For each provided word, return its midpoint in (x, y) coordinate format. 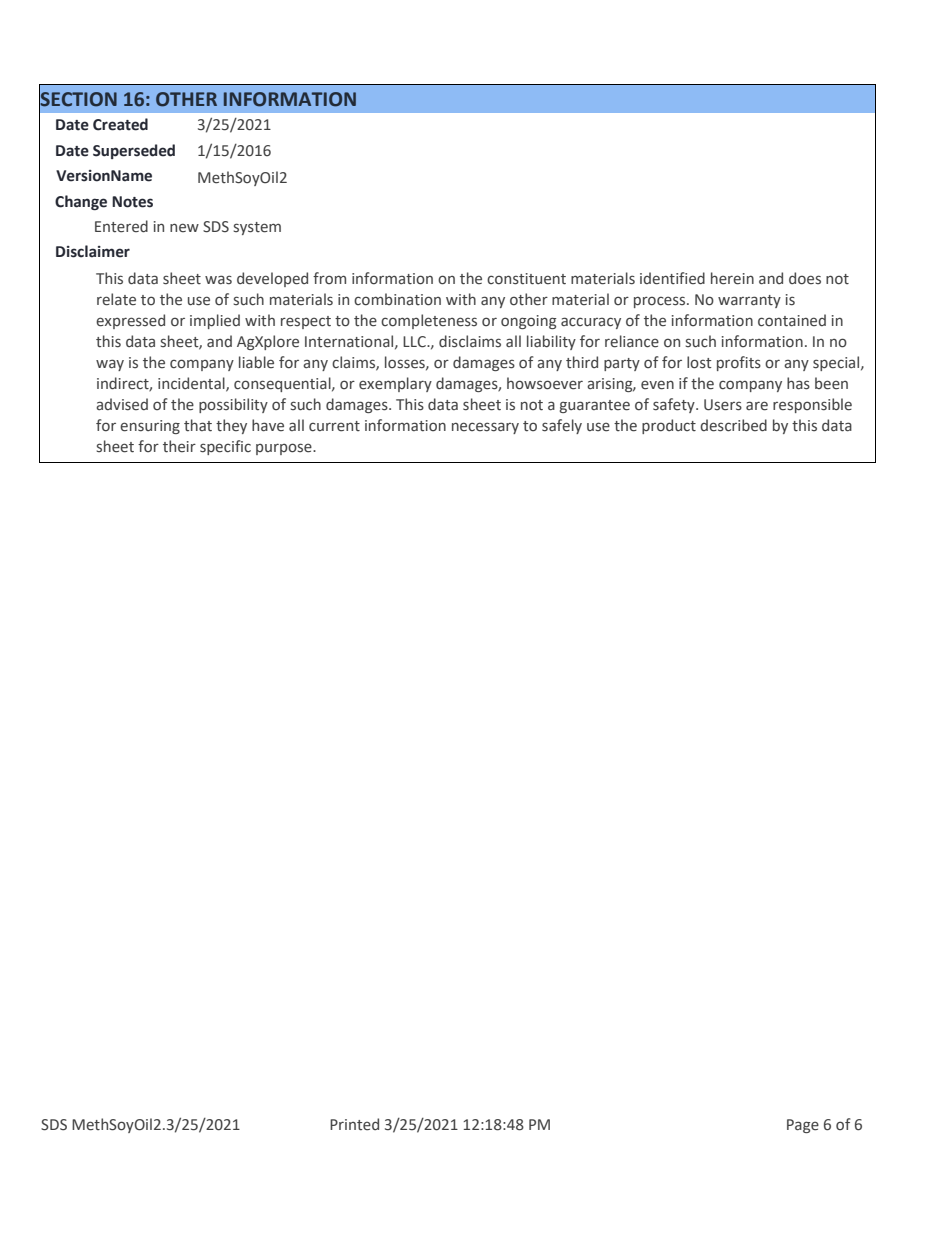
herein (732, 278)
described (733, 425)
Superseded (134, 151)
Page (803, 1126)
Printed (354, 1124)
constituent (526, 279)
